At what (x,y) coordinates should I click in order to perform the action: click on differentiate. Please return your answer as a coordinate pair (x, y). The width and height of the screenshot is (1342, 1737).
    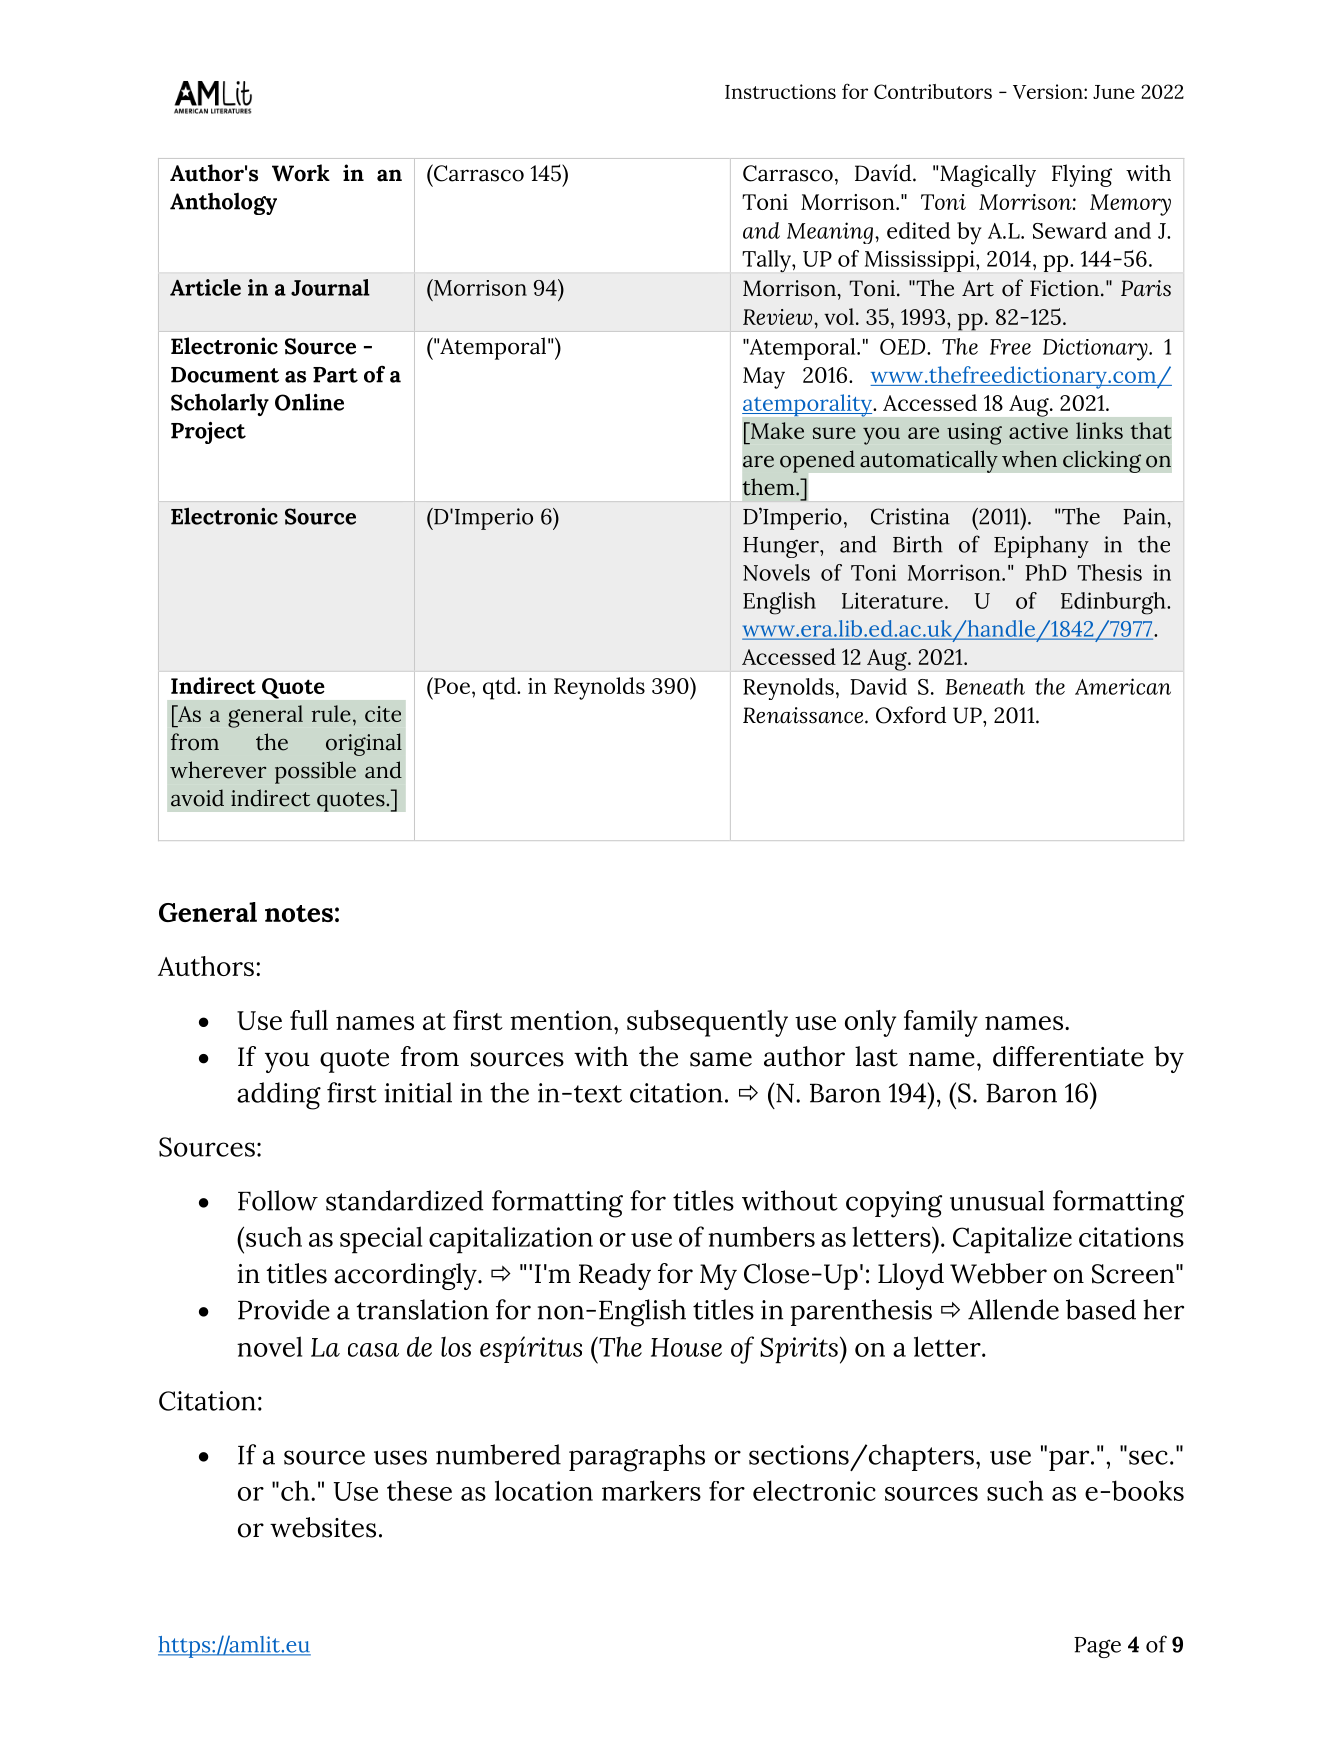
    Looking at the image, I should click on (1068, 1056).
